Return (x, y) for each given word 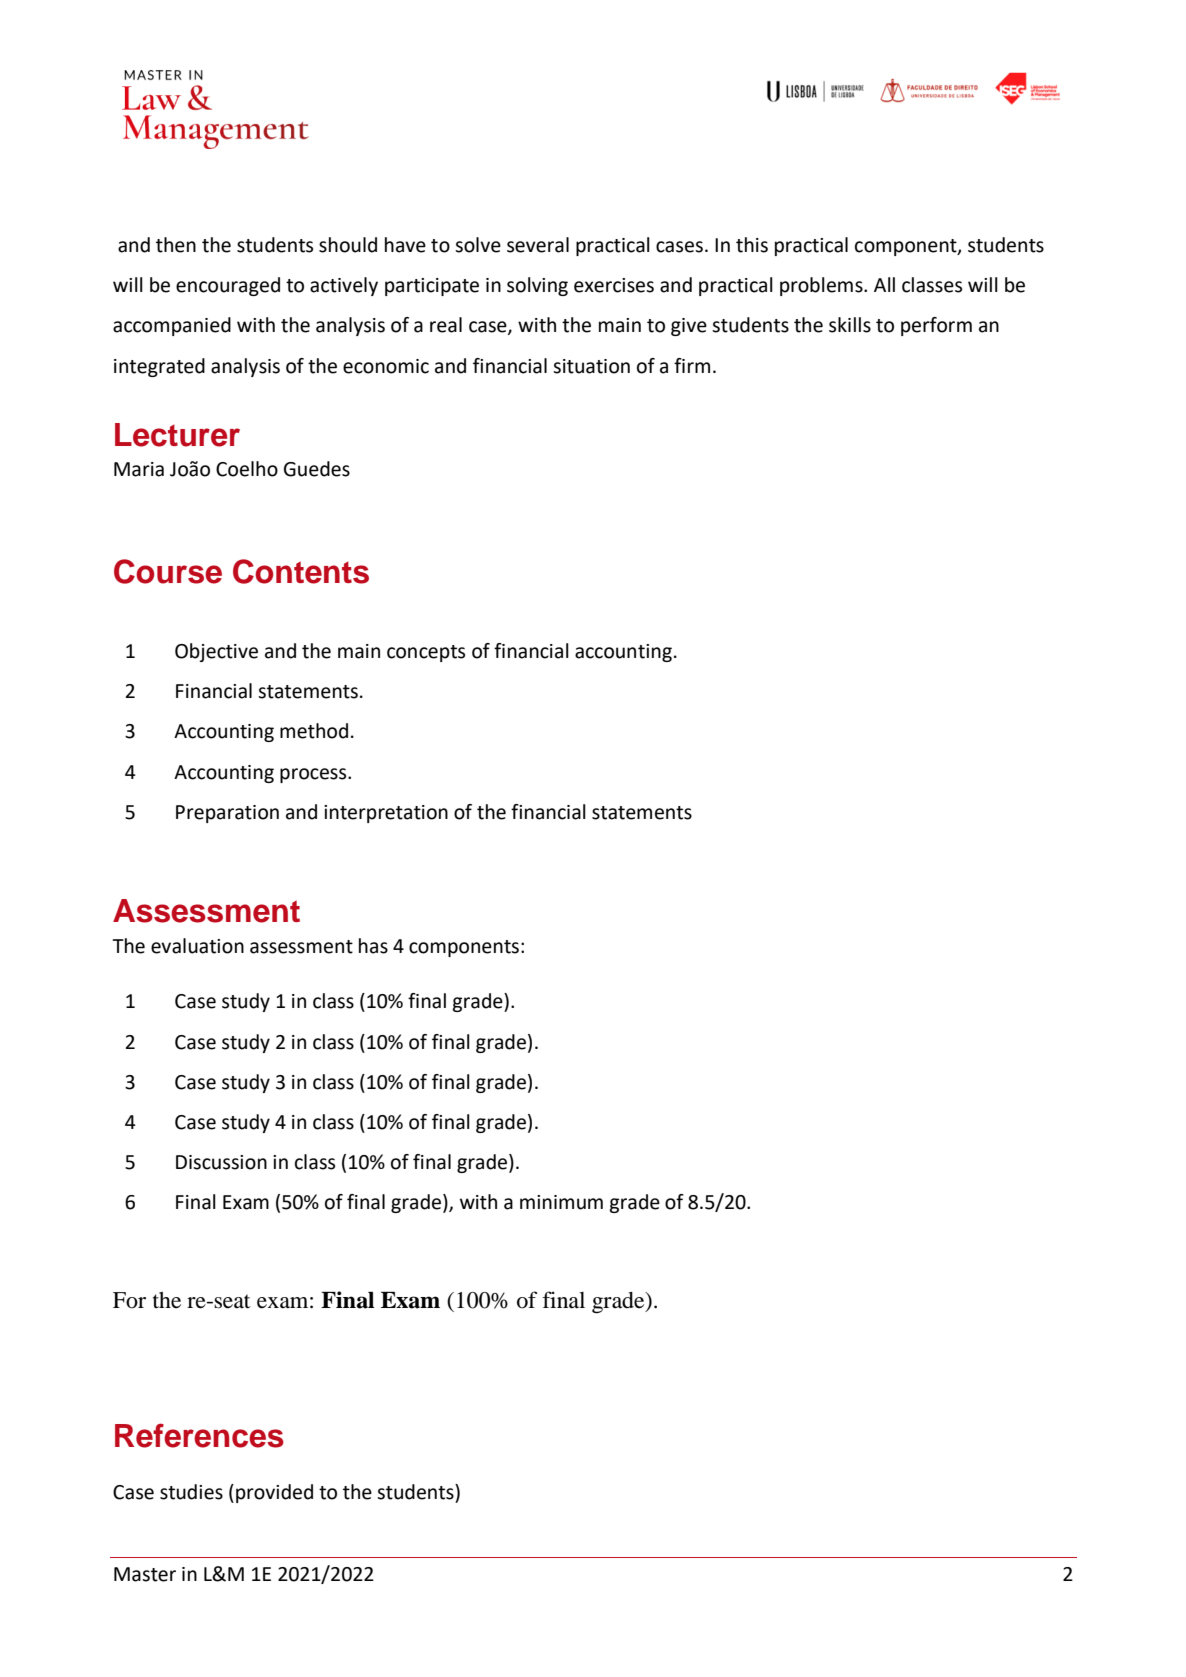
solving (537, 286)
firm (692, 365)
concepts (426, 653)
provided (274, 1493)
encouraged (228, 286)
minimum (561, 1202)
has (373, 946)
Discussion (221, 1162)
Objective (216, 652)
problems (822, 286)
